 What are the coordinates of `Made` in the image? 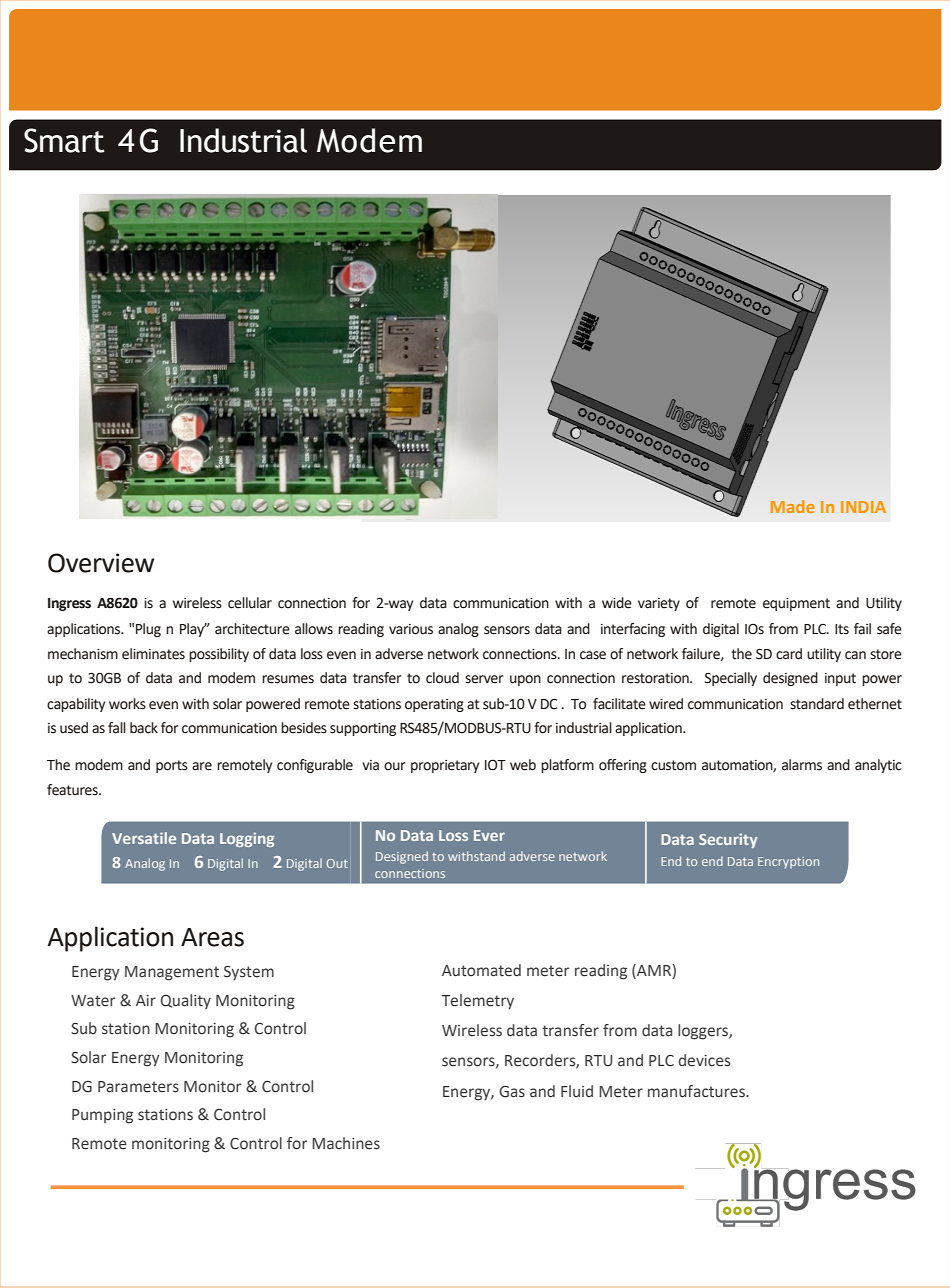 It's located at (793, 506).
